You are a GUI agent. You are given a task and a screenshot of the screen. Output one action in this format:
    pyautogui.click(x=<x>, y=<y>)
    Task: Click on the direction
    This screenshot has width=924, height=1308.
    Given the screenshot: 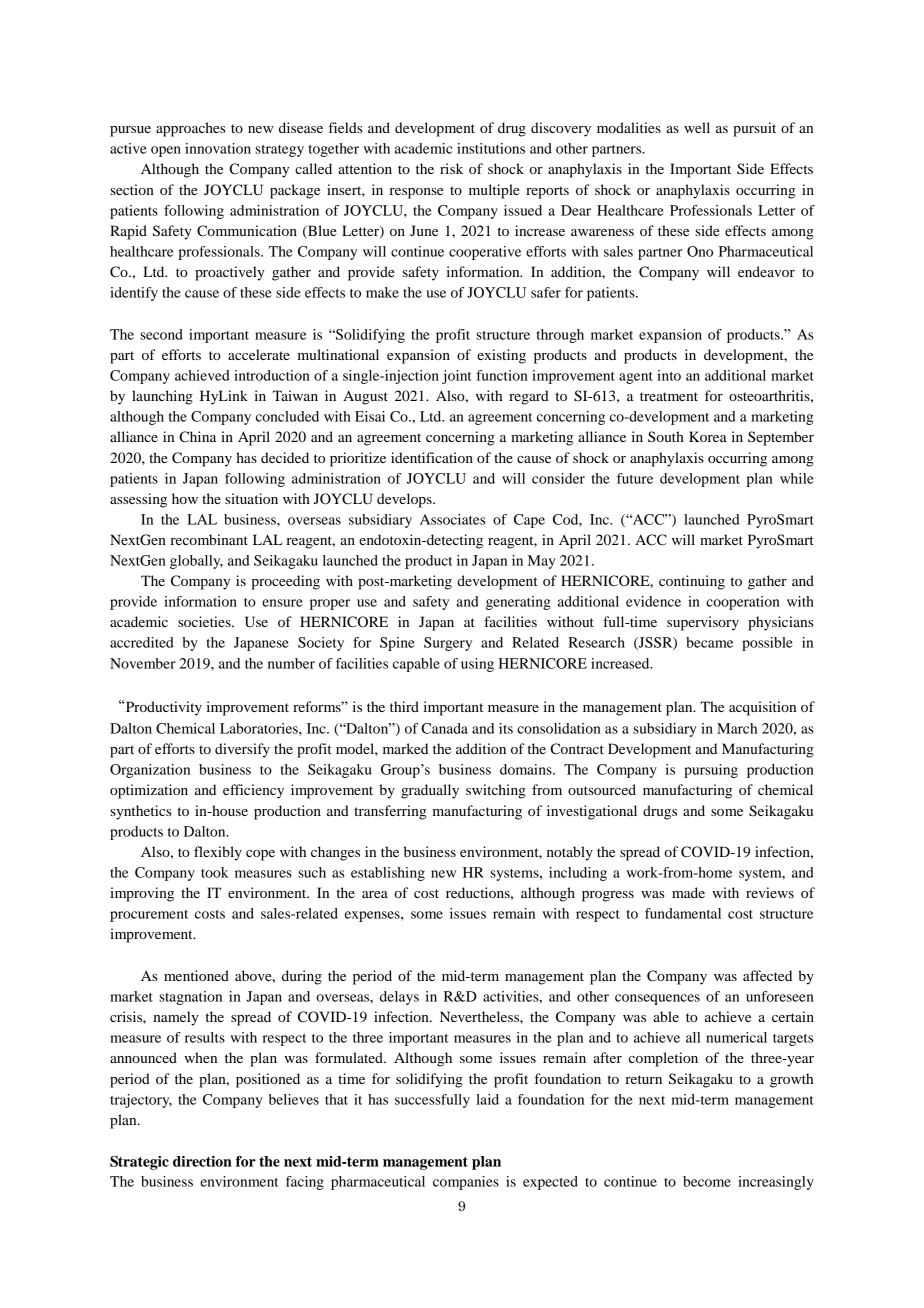 What is the action you would take?
    pyautogui.click(x=202, y=1161)
